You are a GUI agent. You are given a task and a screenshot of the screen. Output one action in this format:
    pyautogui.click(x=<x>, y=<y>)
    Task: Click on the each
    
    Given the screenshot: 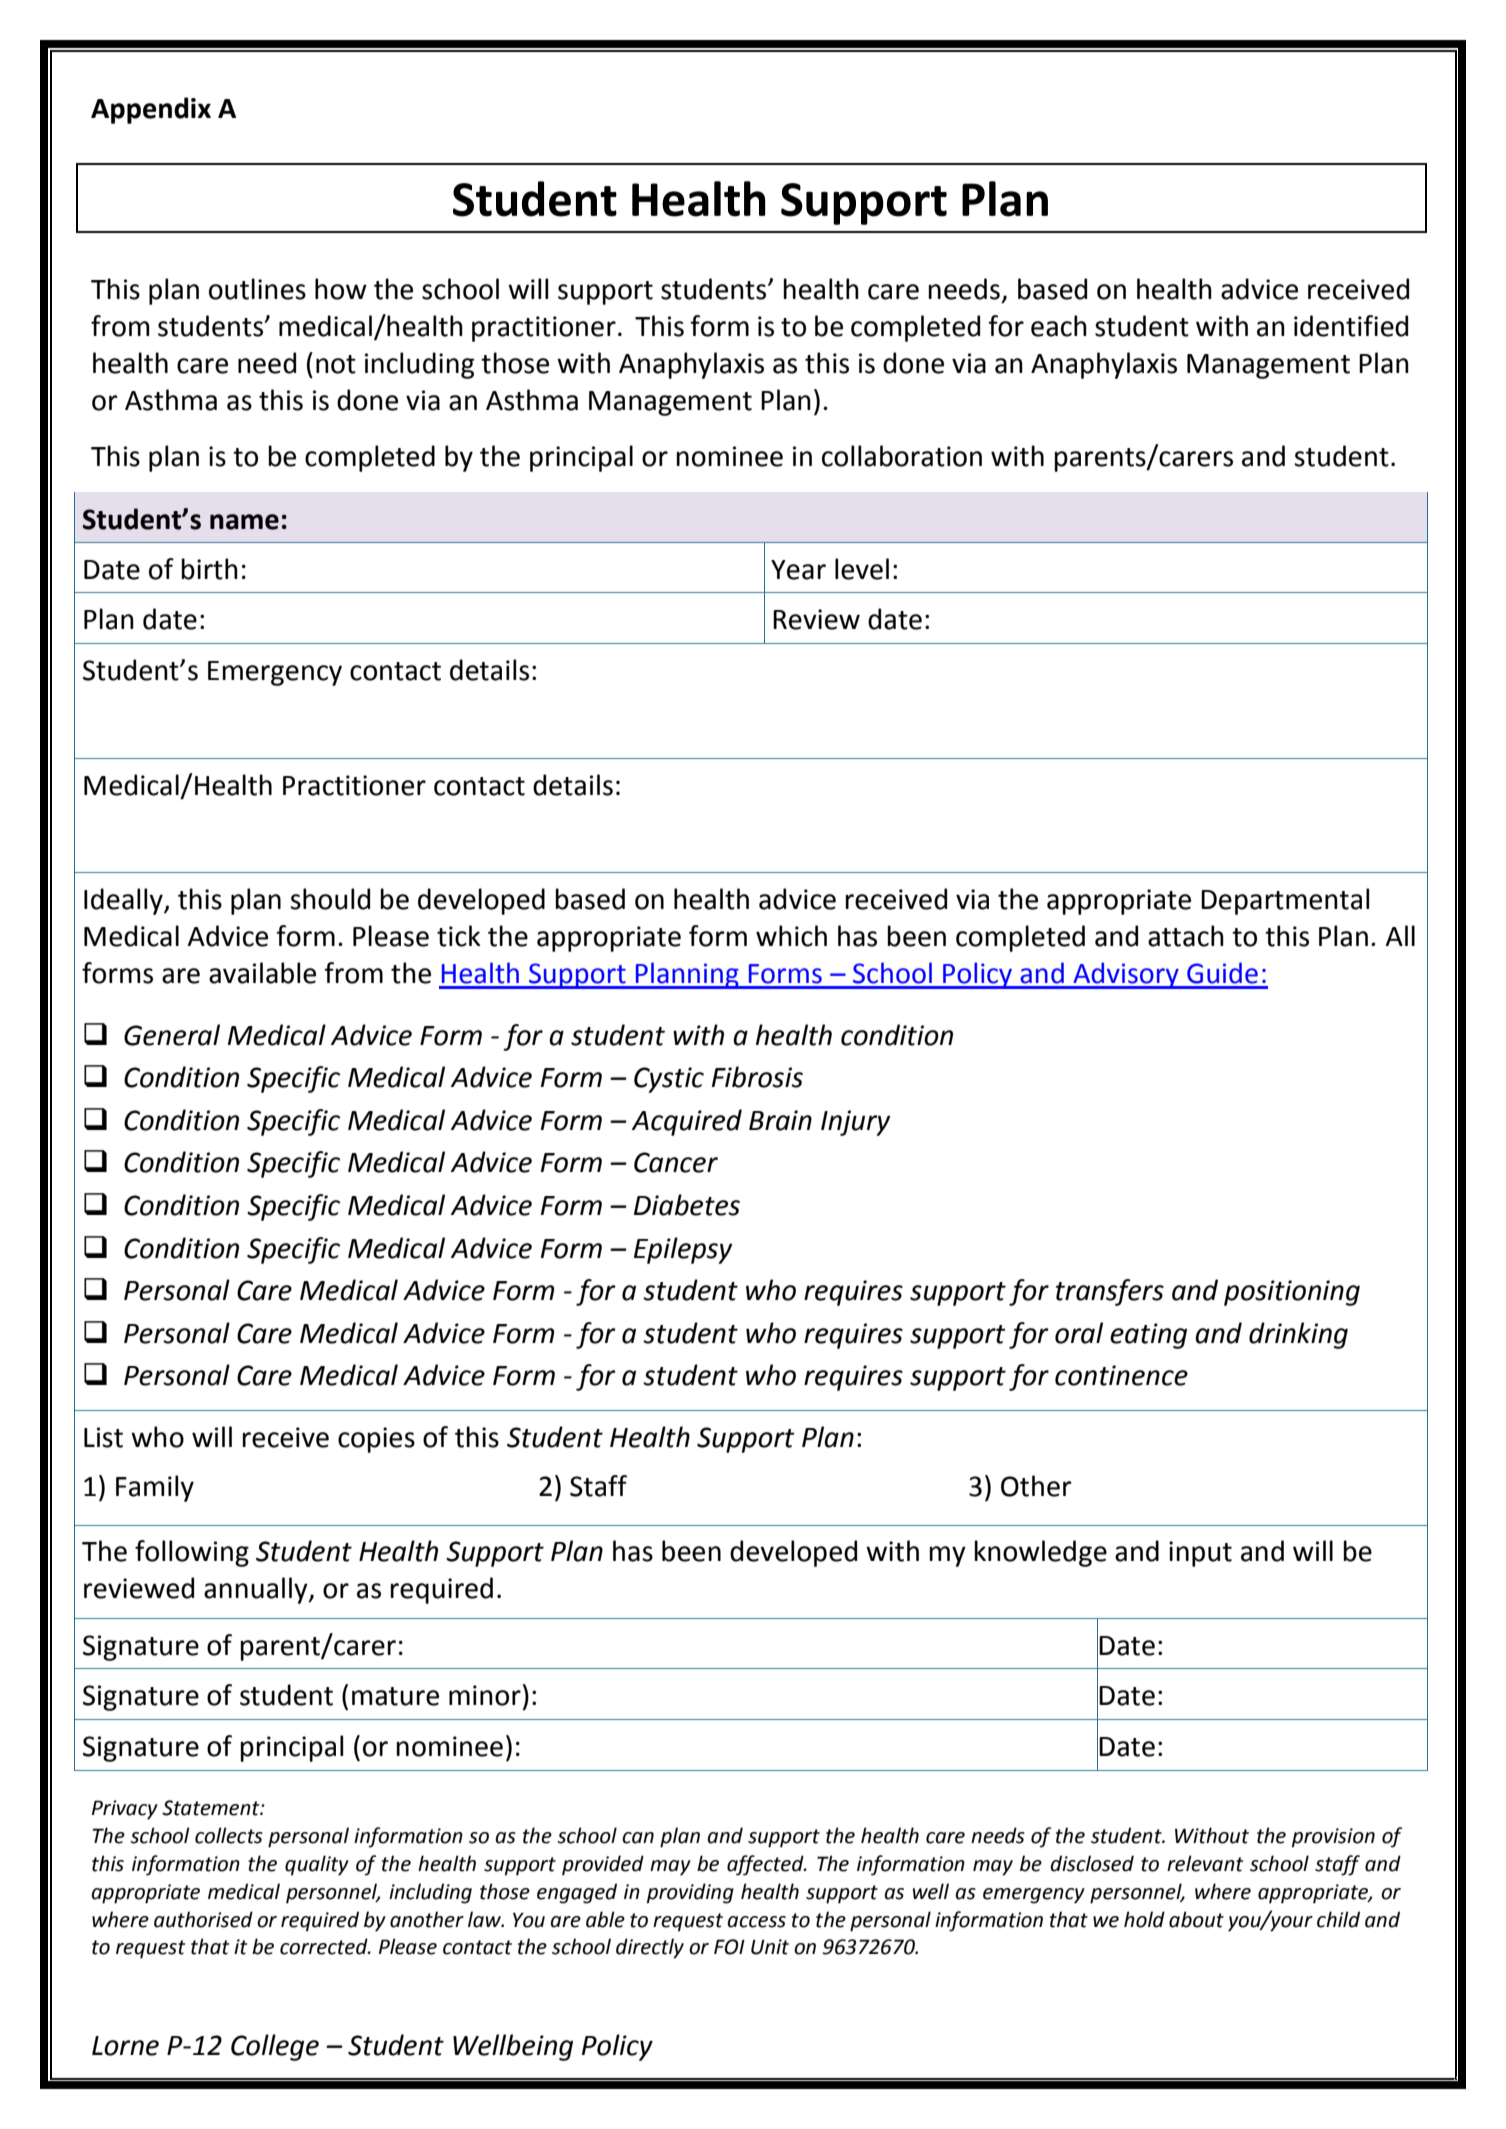 What is the action you would take?
    pyautogui.click(x=1059, y=326)
